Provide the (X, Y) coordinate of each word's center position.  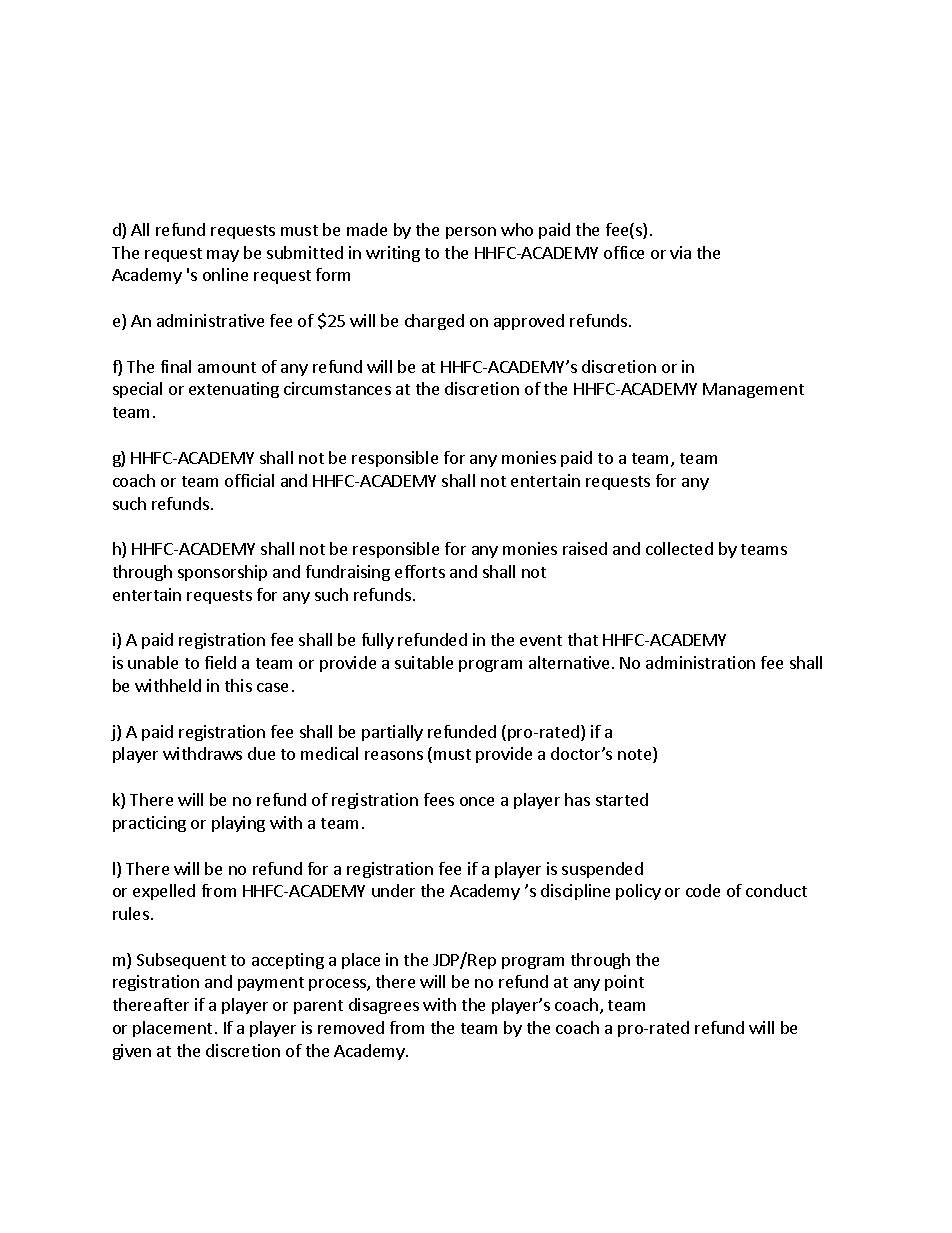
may (223, 256)
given (132, 1052)
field (220, 662)
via (680, 252)
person (471, 233)
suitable (424, 662)
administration (700, 662)
